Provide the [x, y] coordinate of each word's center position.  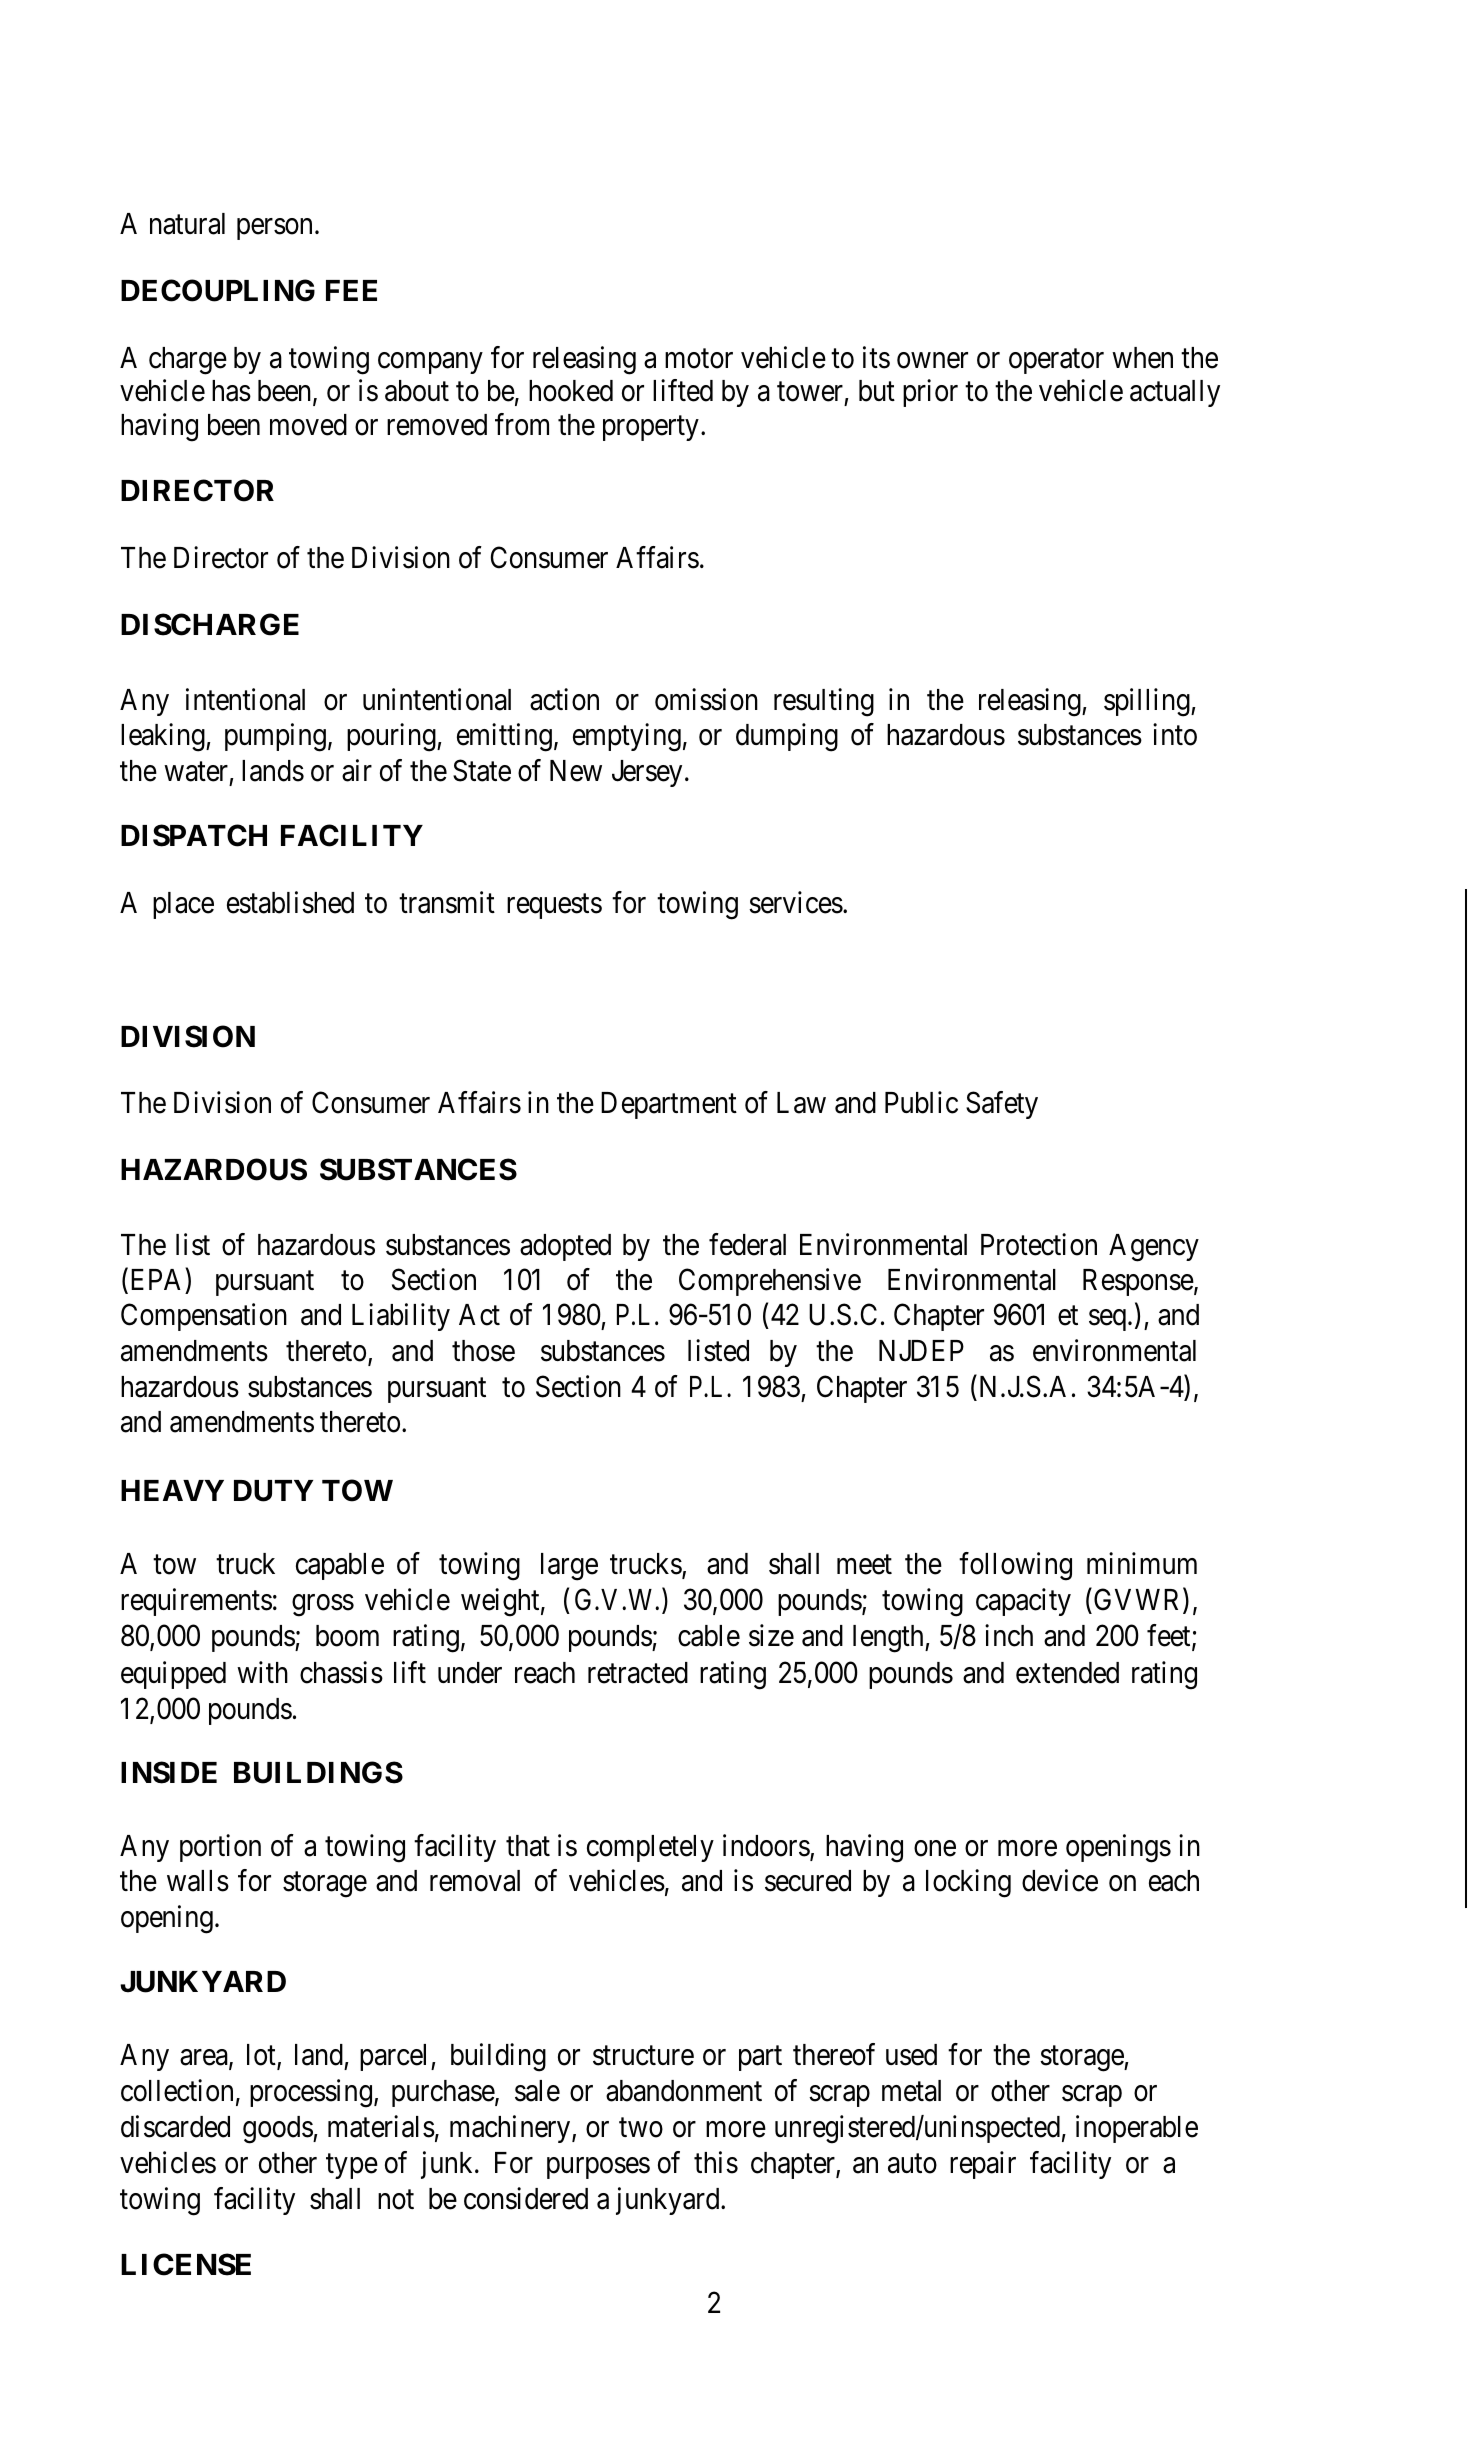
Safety [1002, 1105]
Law [801, 1103]
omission [706, 699]
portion [220, 1848]
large [569, 1567]
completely [650, 1848]
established [290, 902]
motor [699, 359]
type [352, 2167]
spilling [1148, 702]
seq [1107, 1320]
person [274, 229]
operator [1056, 361]
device [1060, 1881]
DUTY [273, 1491]
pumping [275, 737]
